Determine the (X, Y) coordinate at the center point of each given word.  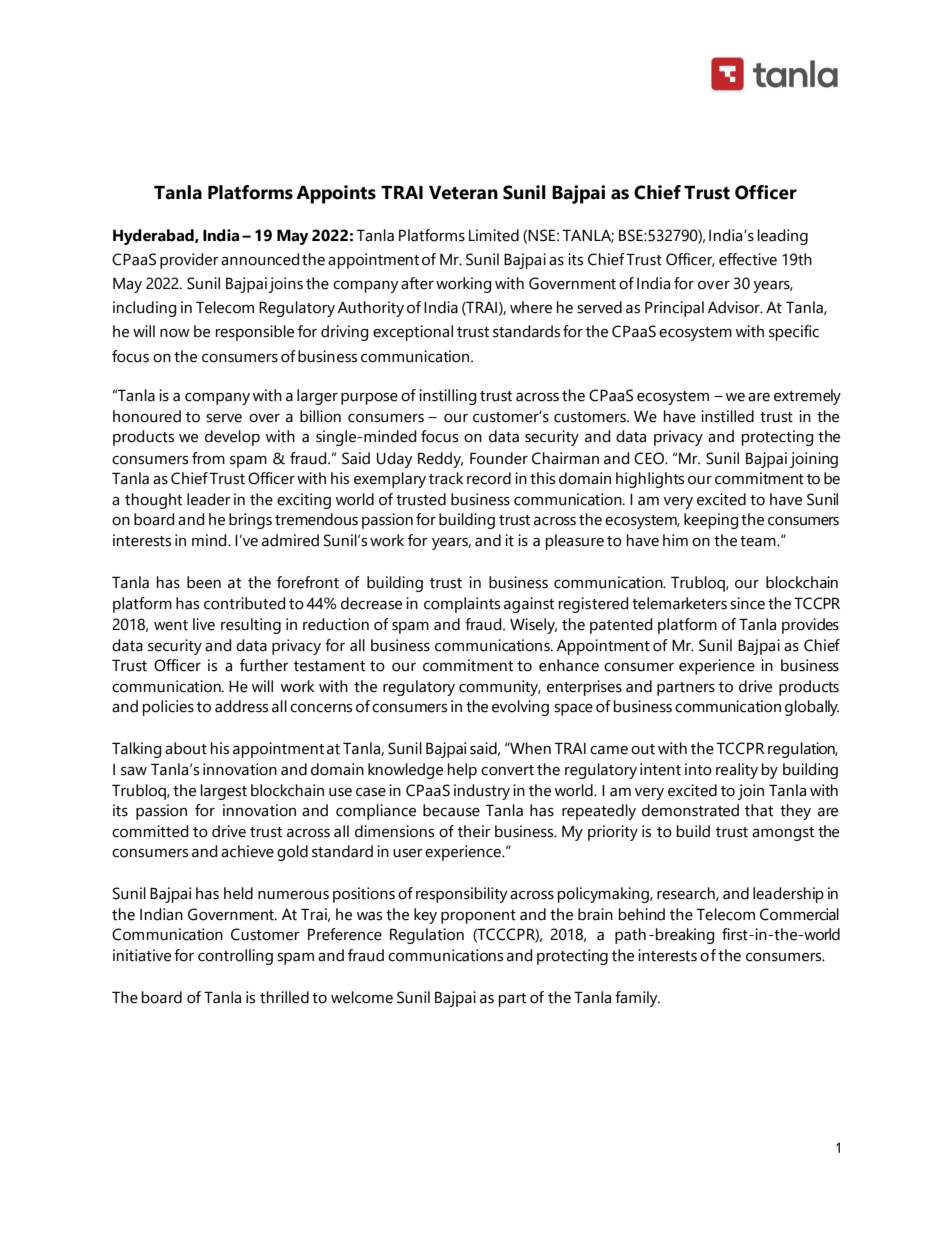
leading (783, 237)
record (489, 478)
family (637, 999)
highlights (650, 480)
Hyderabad (154, 237)
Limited (494, 235)
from (208, 458)
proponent (478, 917)
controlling (235, 957)
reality (737, 771)
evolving (520, 708)
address (241, 706)
